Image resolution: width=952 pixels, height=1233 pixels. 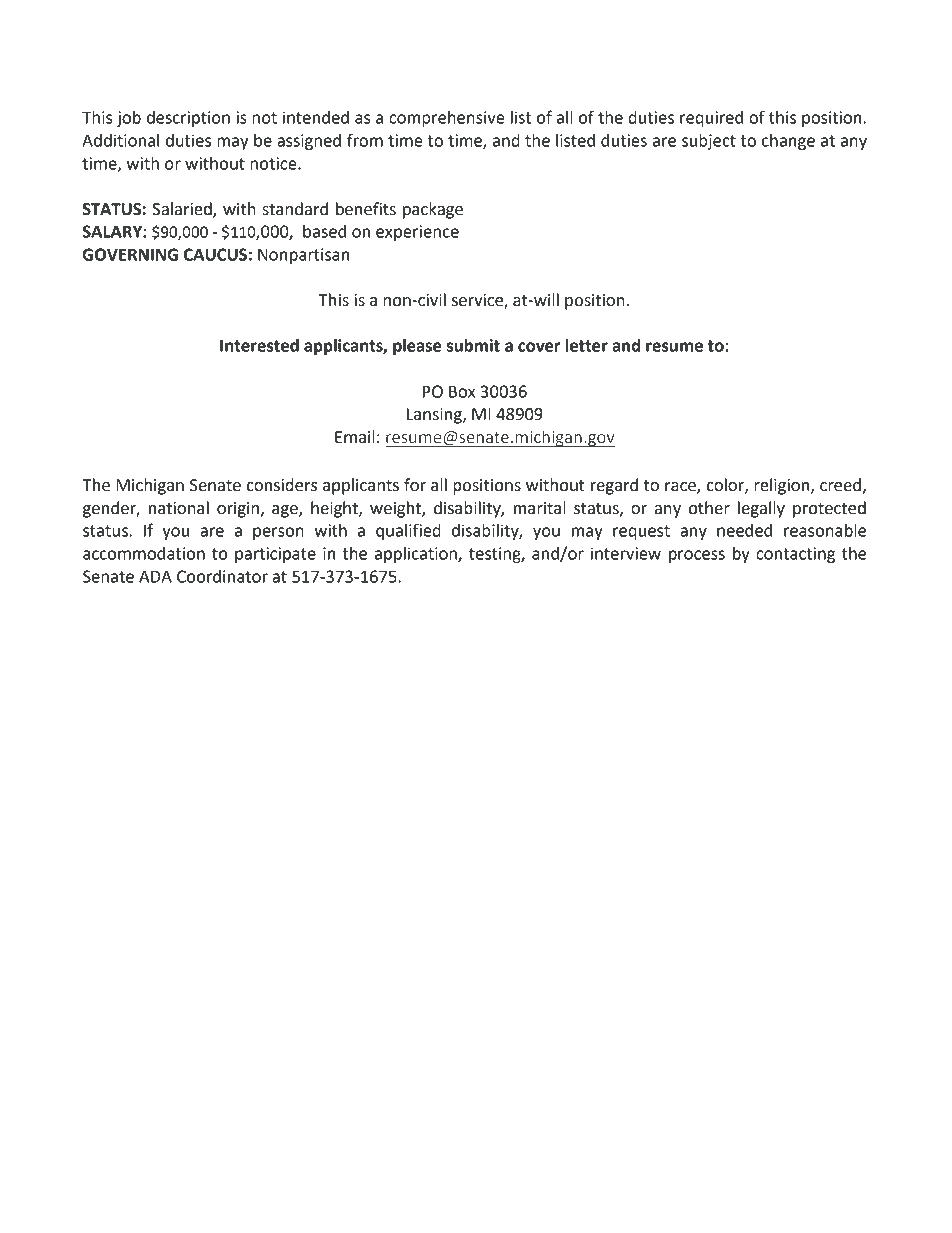 What do you see at coordinates (416, 555) in the screenshot?
I see `application` at bounding box center [416, 555].
